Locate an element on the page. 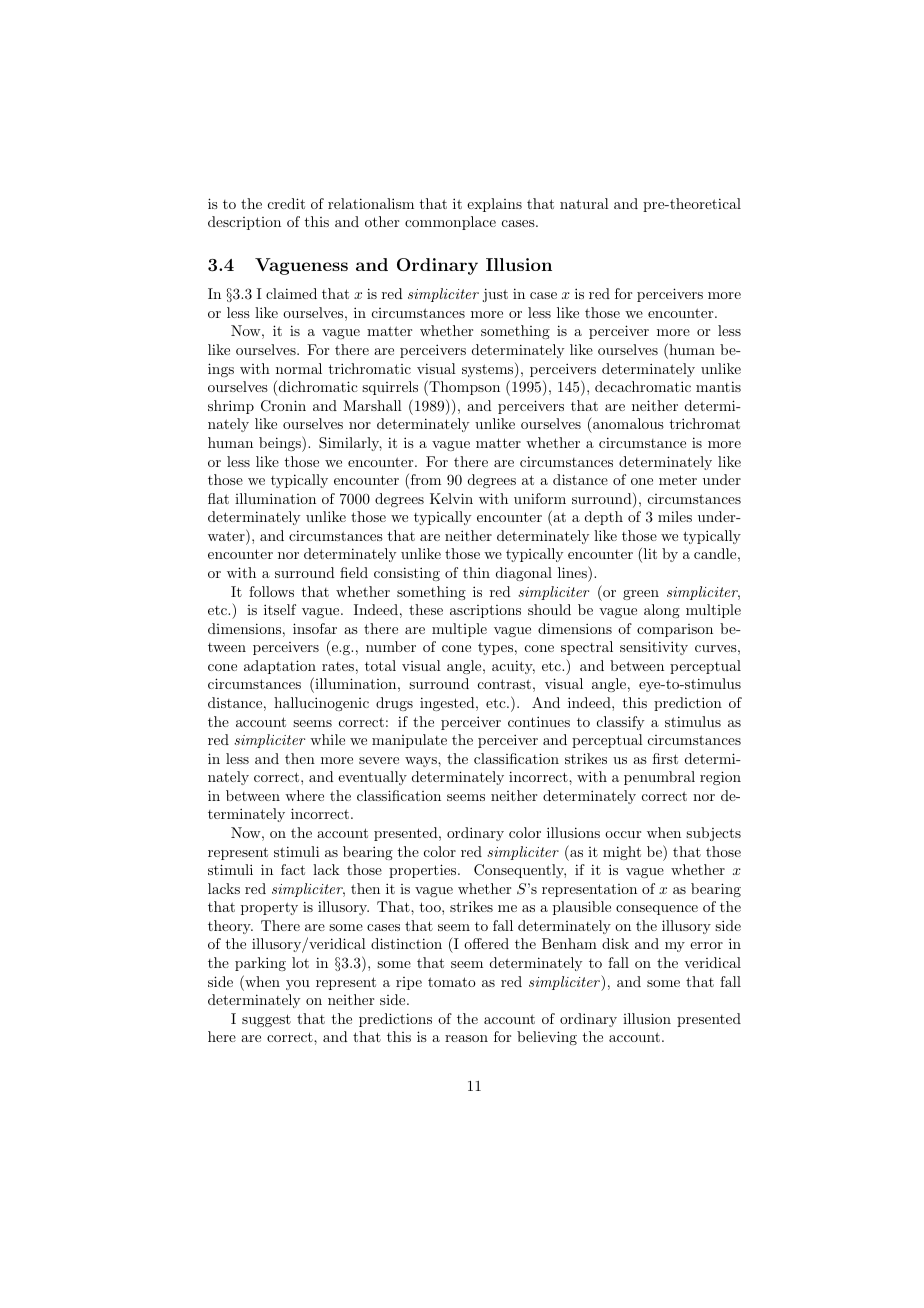 The width and height of the page is (924, 1308). Cronin is located at coordinates (283, 406).
